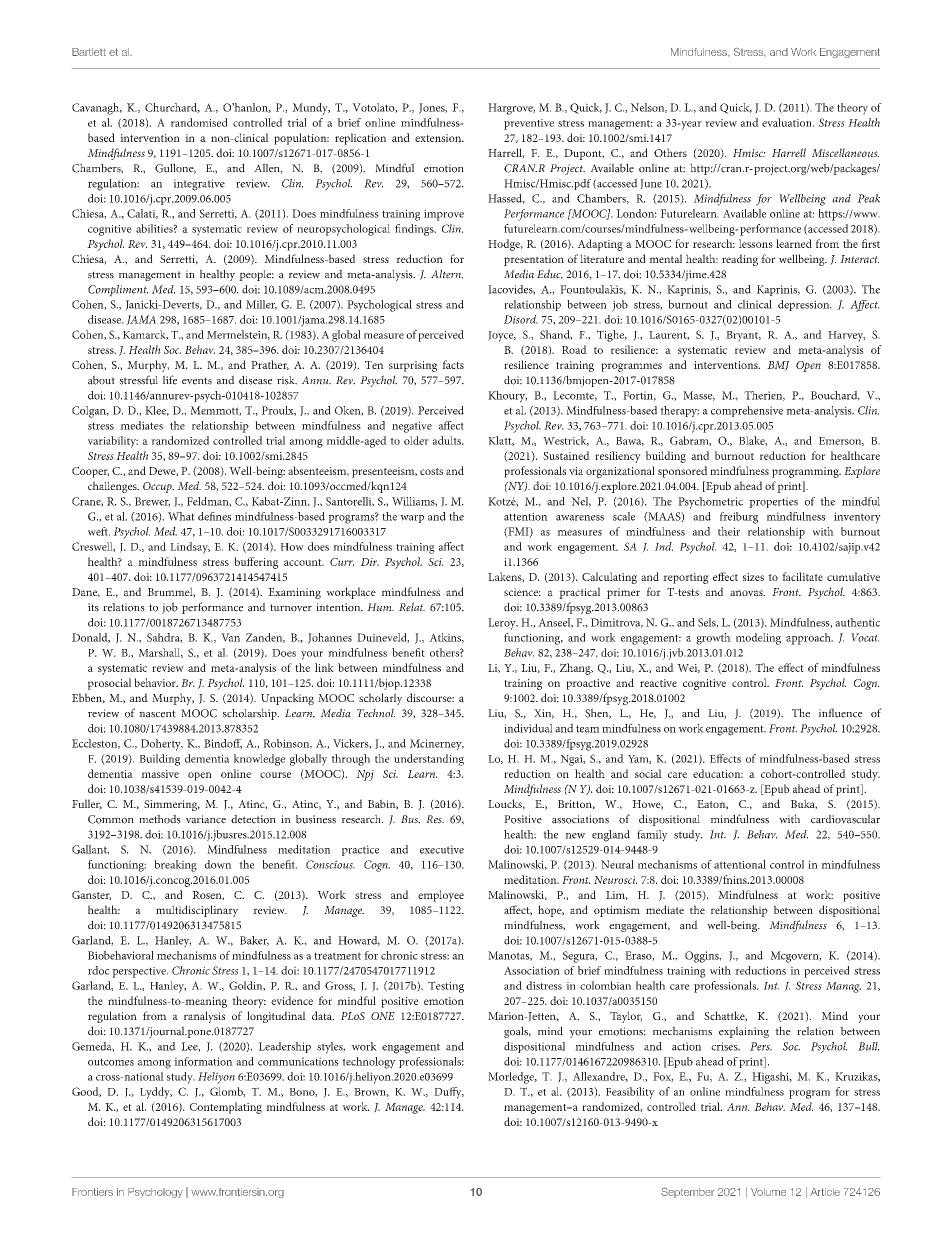 Image resolution: width=952 pixels, height=1247 pixels. What do you see at coordinates (226, 1108) in the page?
I see `Contemplating` at bounding box center [226, 1108].
